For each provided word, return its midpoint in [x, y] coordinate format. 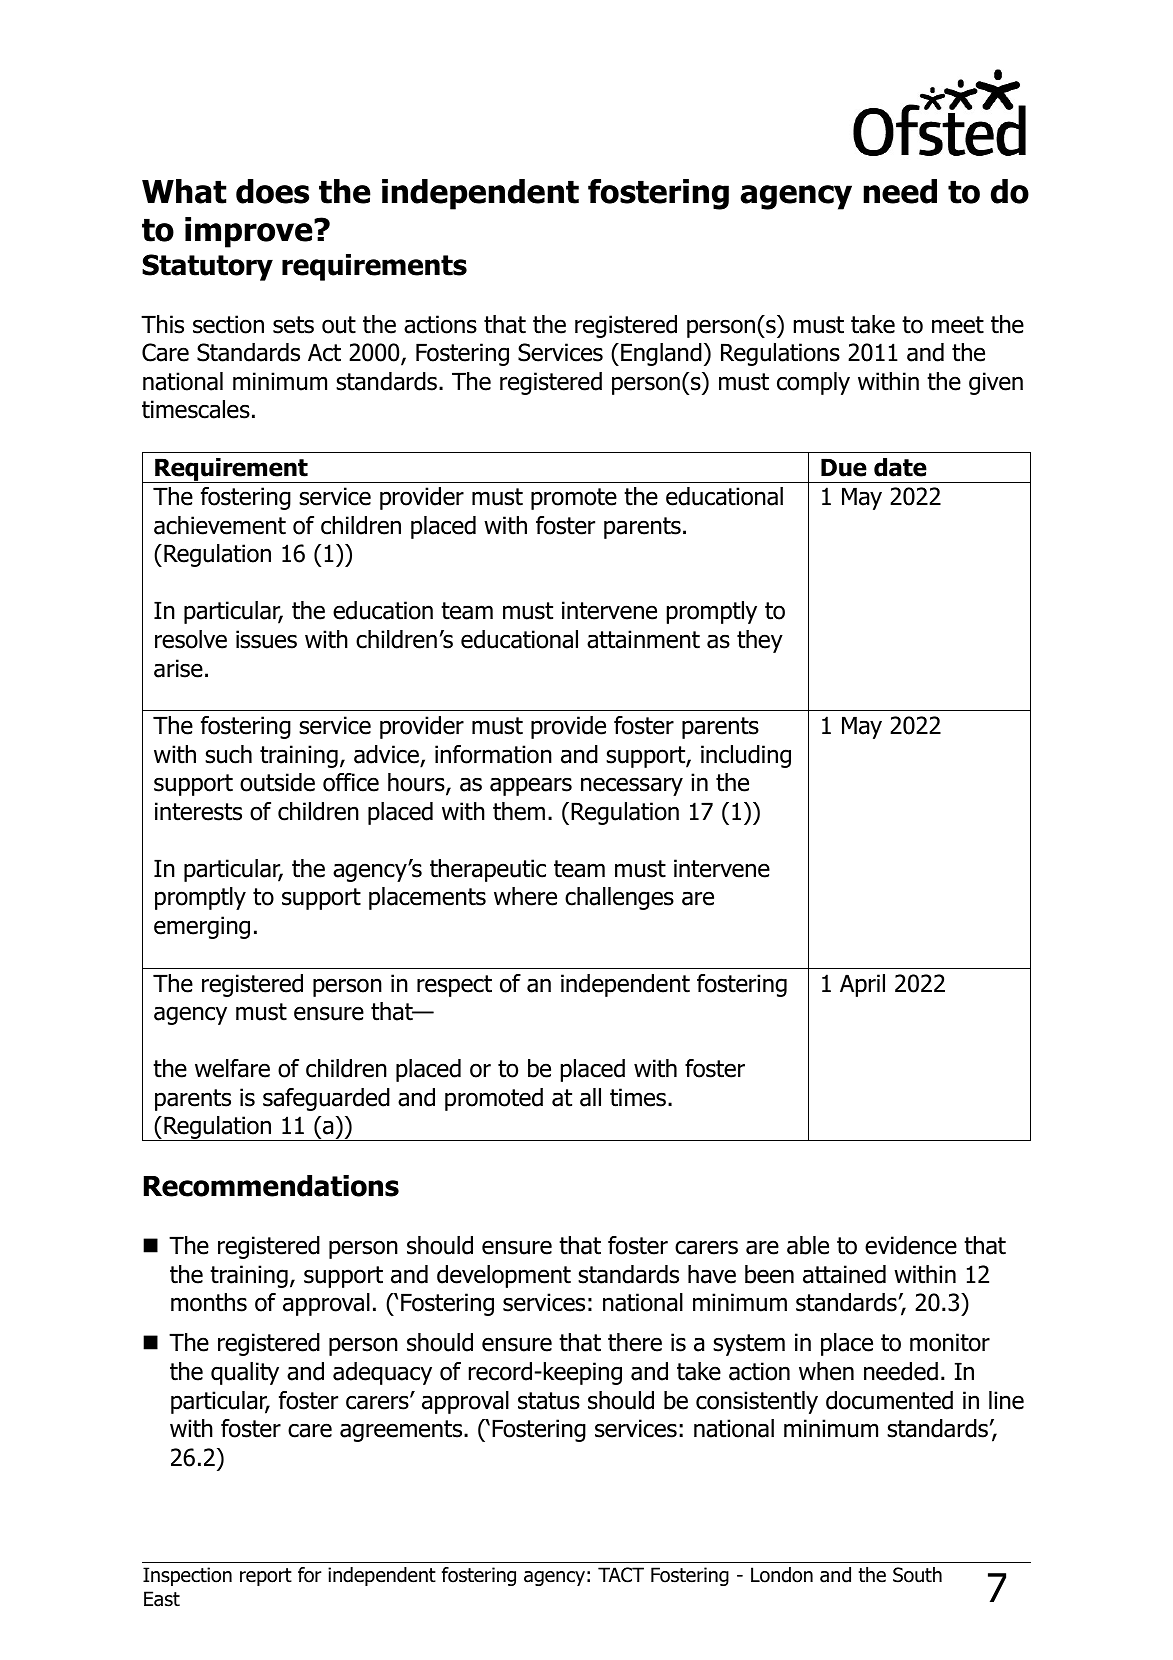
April [862, 985]
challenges [619, 898]
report [266, 1577]
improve [250, 232]
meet [958, 325]
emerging [202, 927]
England [661, 354]
